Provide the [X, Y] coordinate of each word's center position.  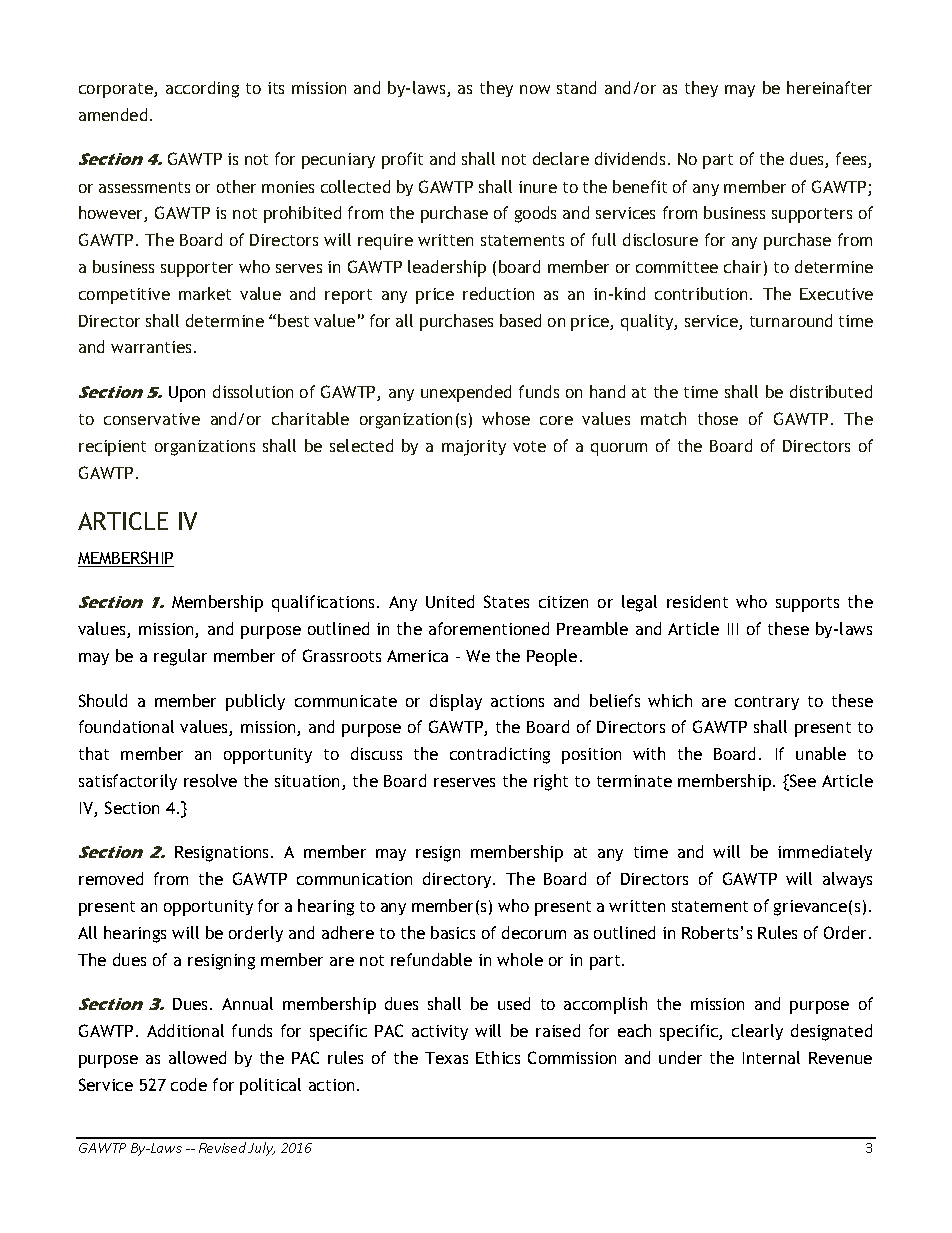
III [733, 629]
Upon [187, 394]
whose [506, 418]
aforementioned [489, 628]
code [189, 1084]
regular [180, 657]
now [535, 89]
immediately [825, 853]
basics [453, 932]
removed [111, 878]
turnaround [791, 320]
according [202, 89]
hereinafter [829, 87]
